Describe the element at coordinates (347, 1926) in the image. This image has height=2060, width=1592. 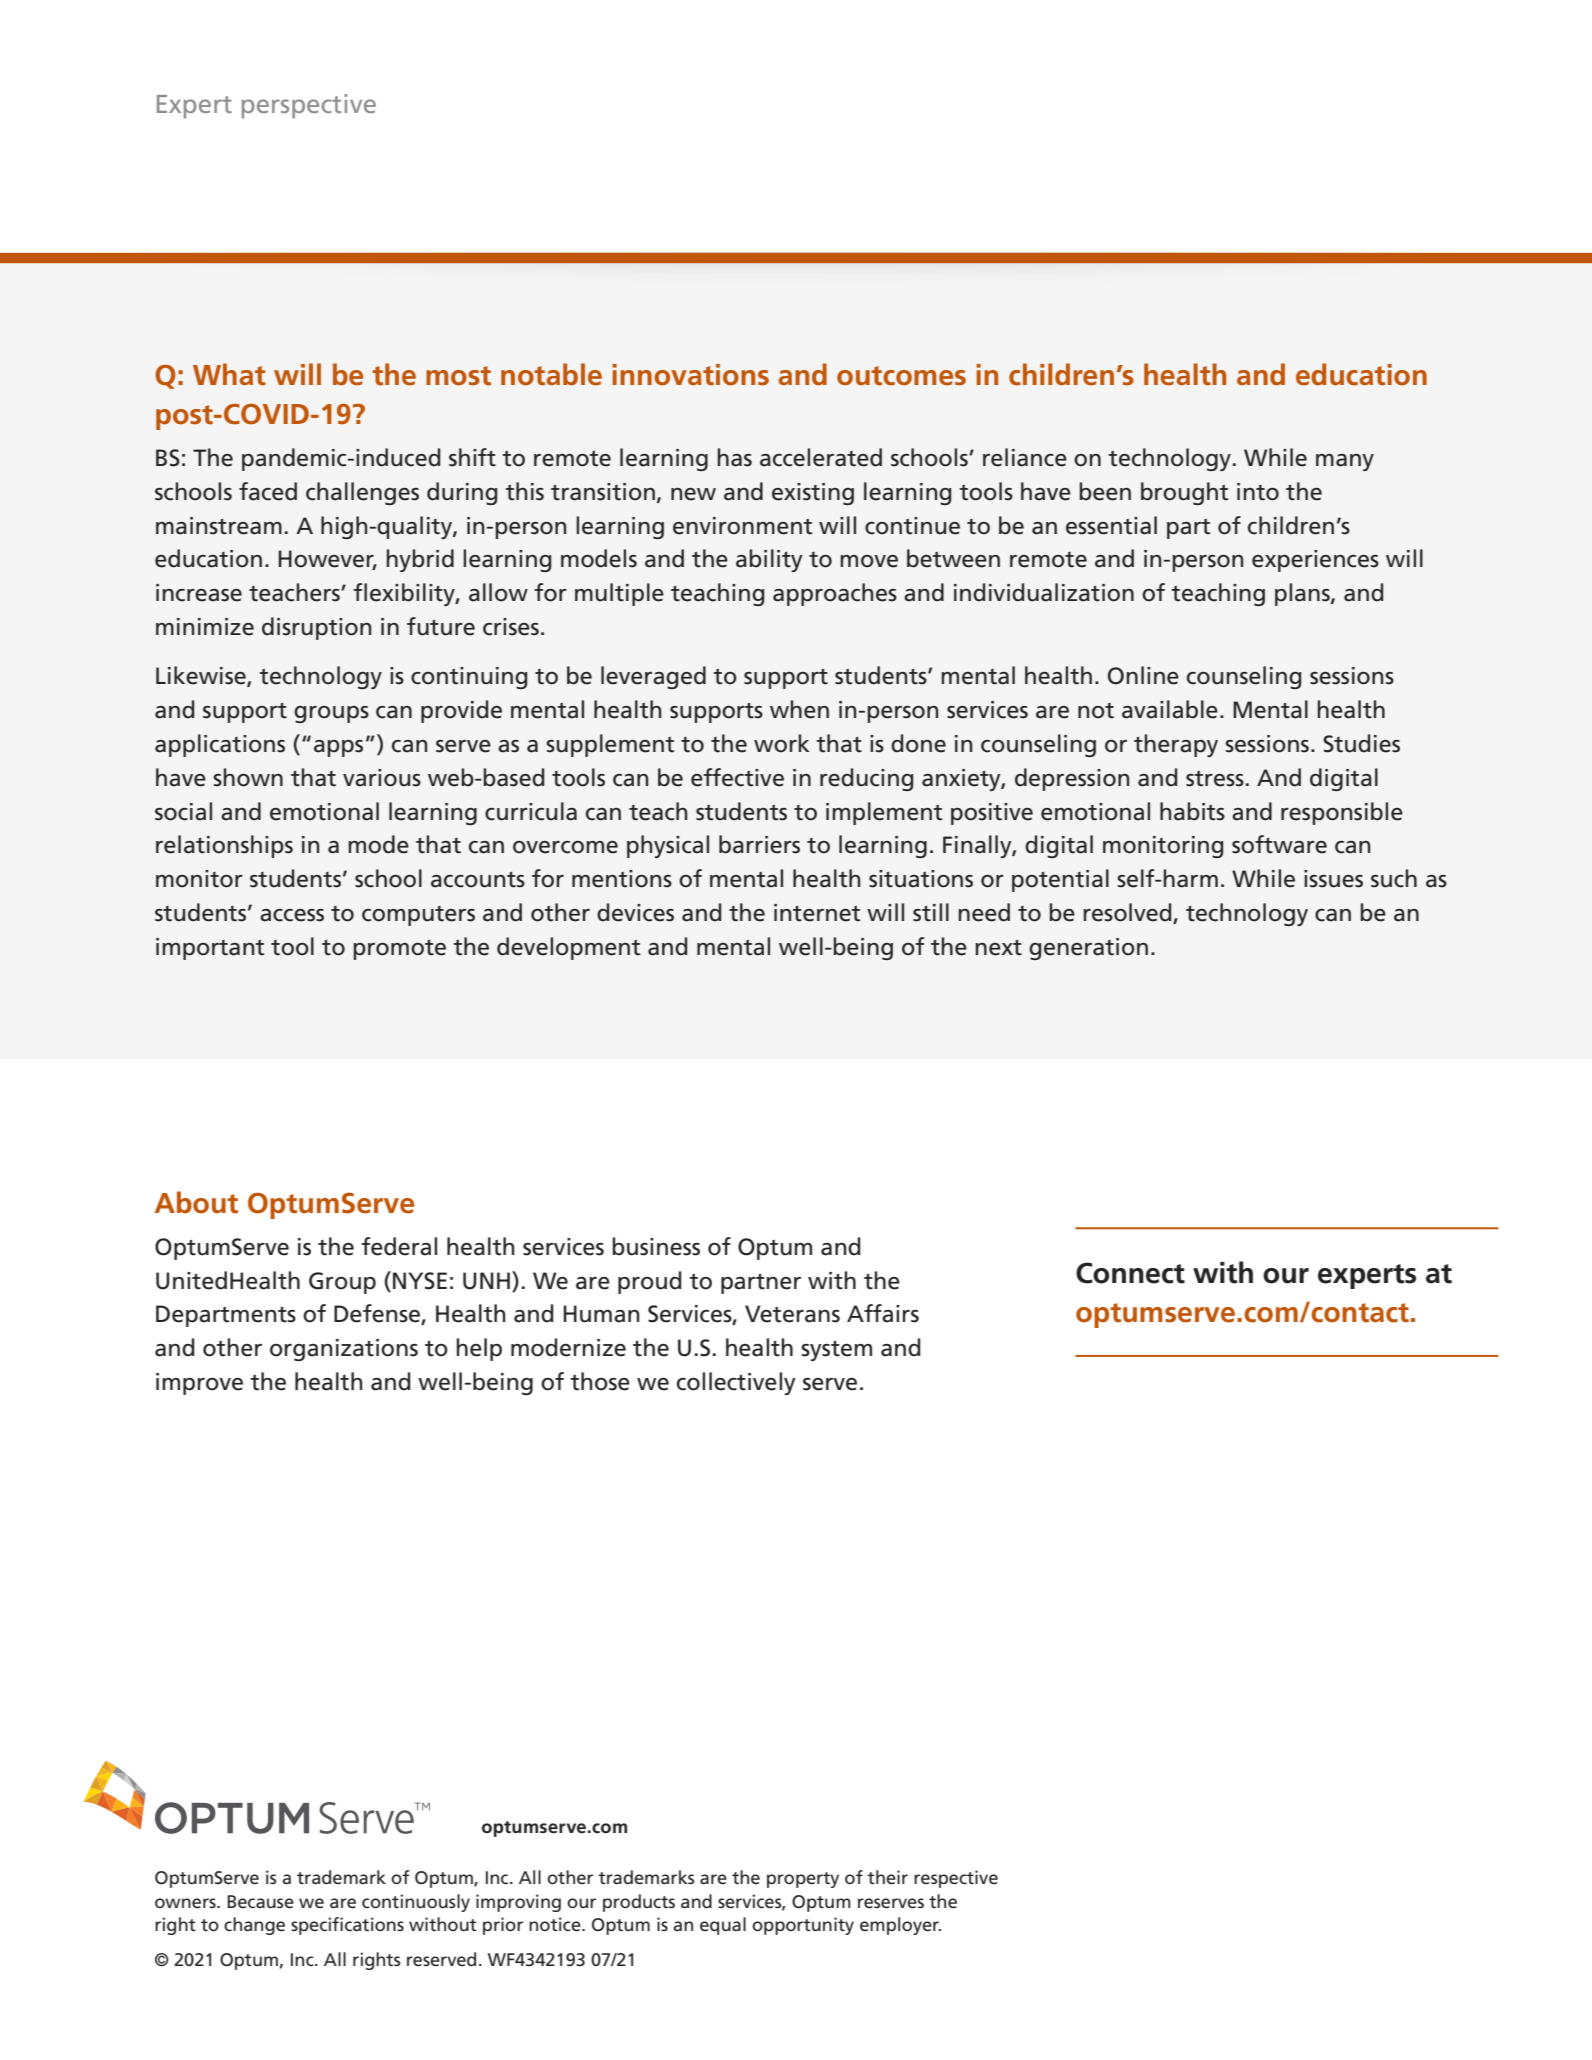
I see `specifications` at that location.
